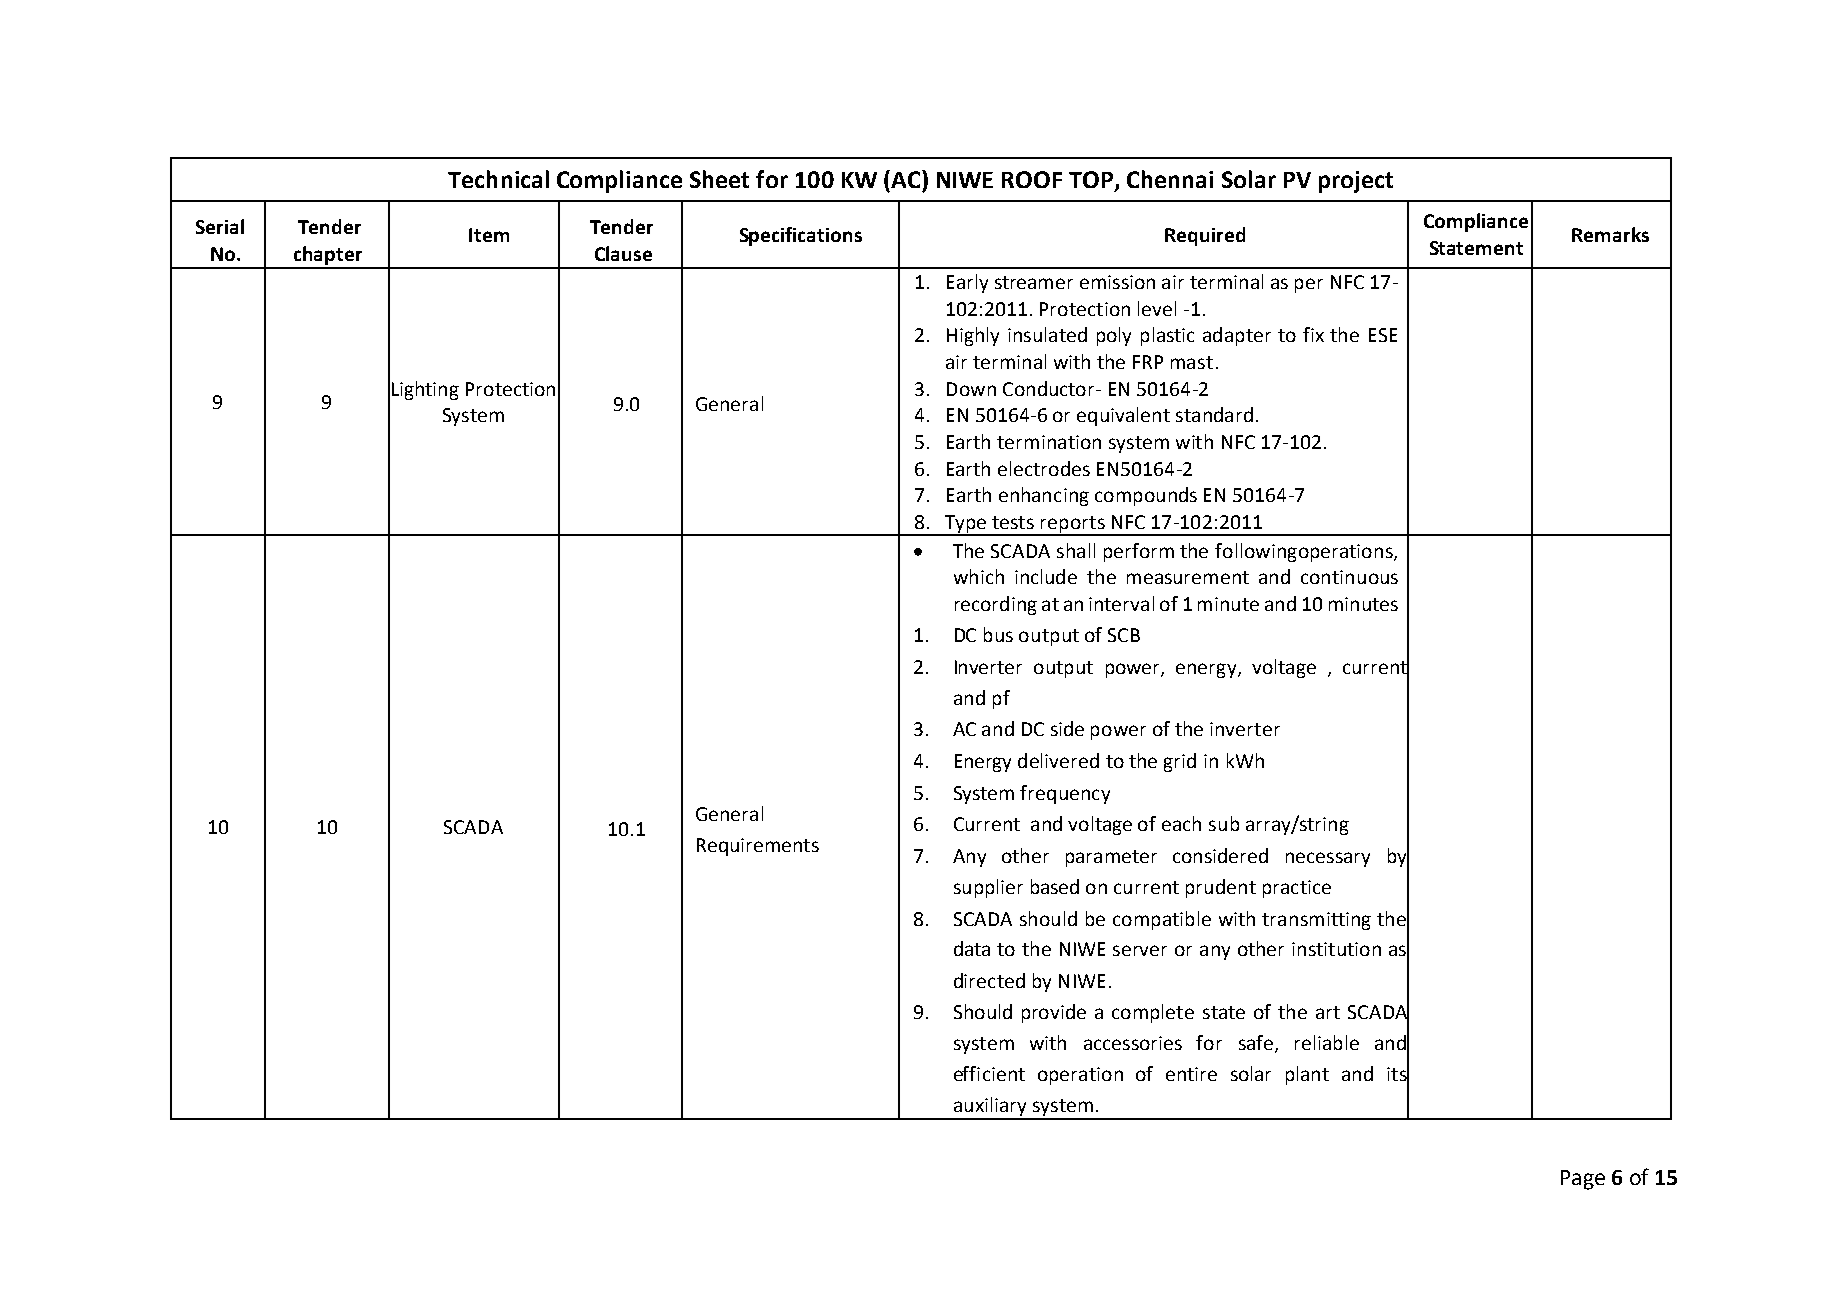  Describe the element at coordinates (801, 236) in the screenshot. I see `Specifications` at that location.
